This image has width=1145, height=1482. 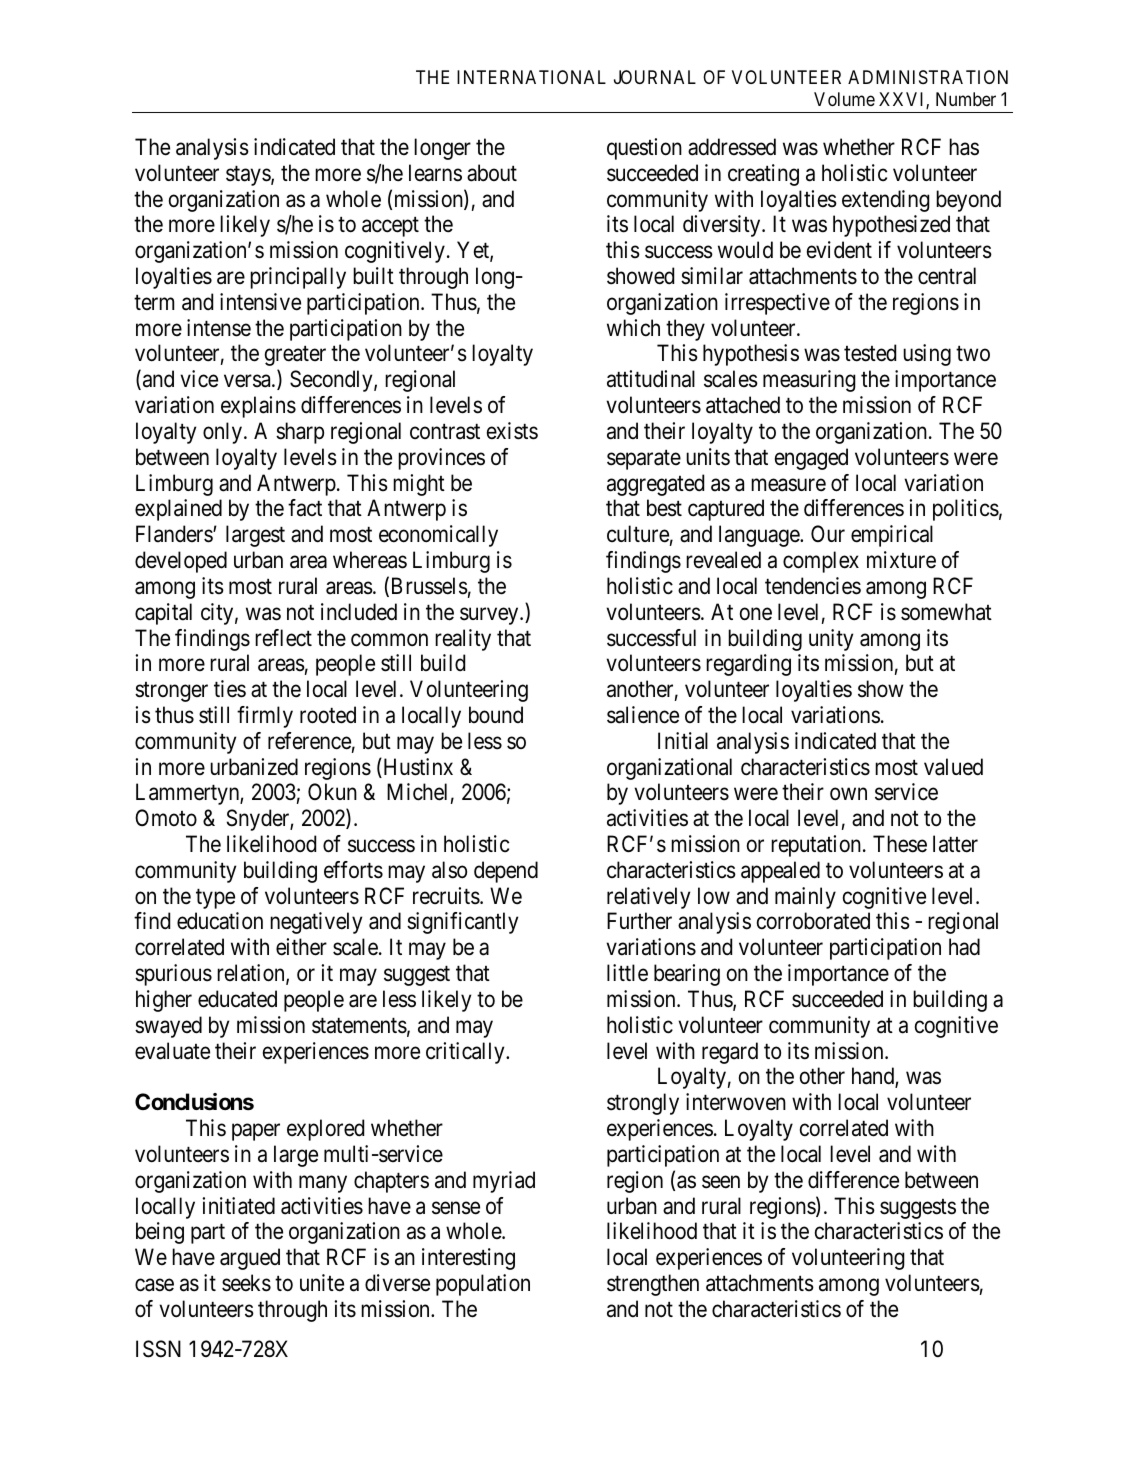 I want to click on INTERNATIONAL, so click(x=531, y=77).
